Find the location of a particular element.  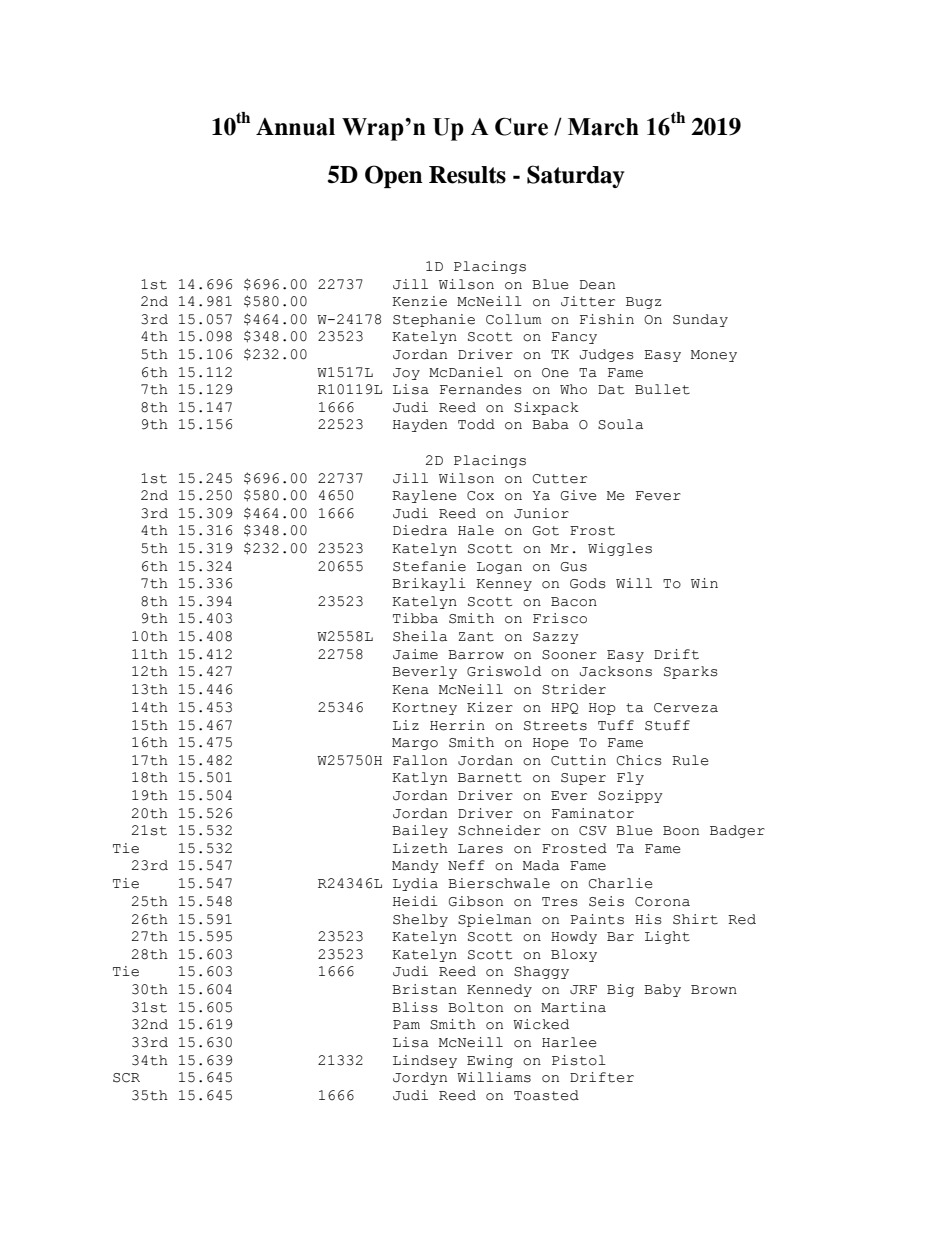

March is located at coordinates (603, 127).
